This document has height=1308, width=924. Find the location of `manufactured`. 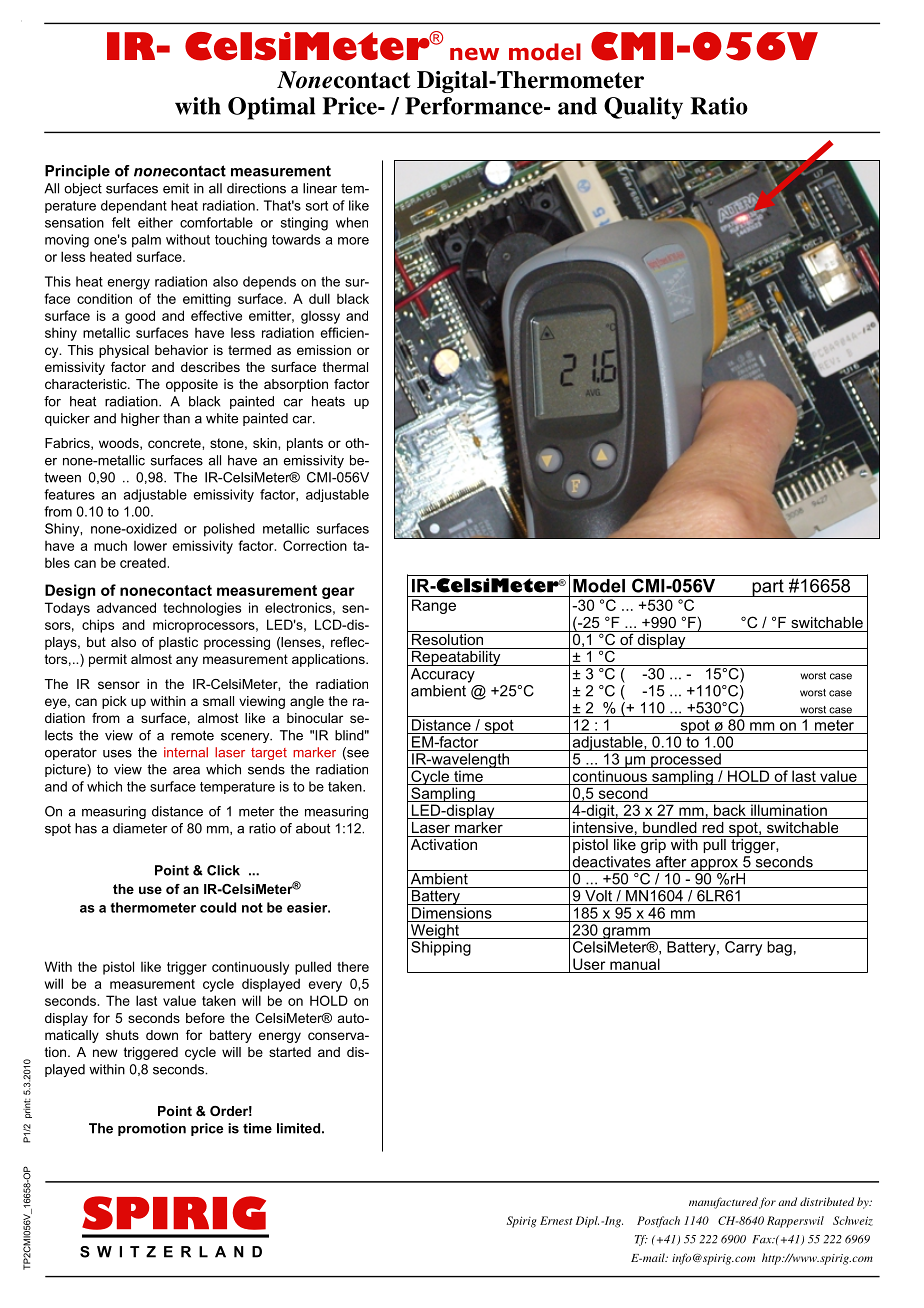

manufactured is located at coordinates (723, 1203).
